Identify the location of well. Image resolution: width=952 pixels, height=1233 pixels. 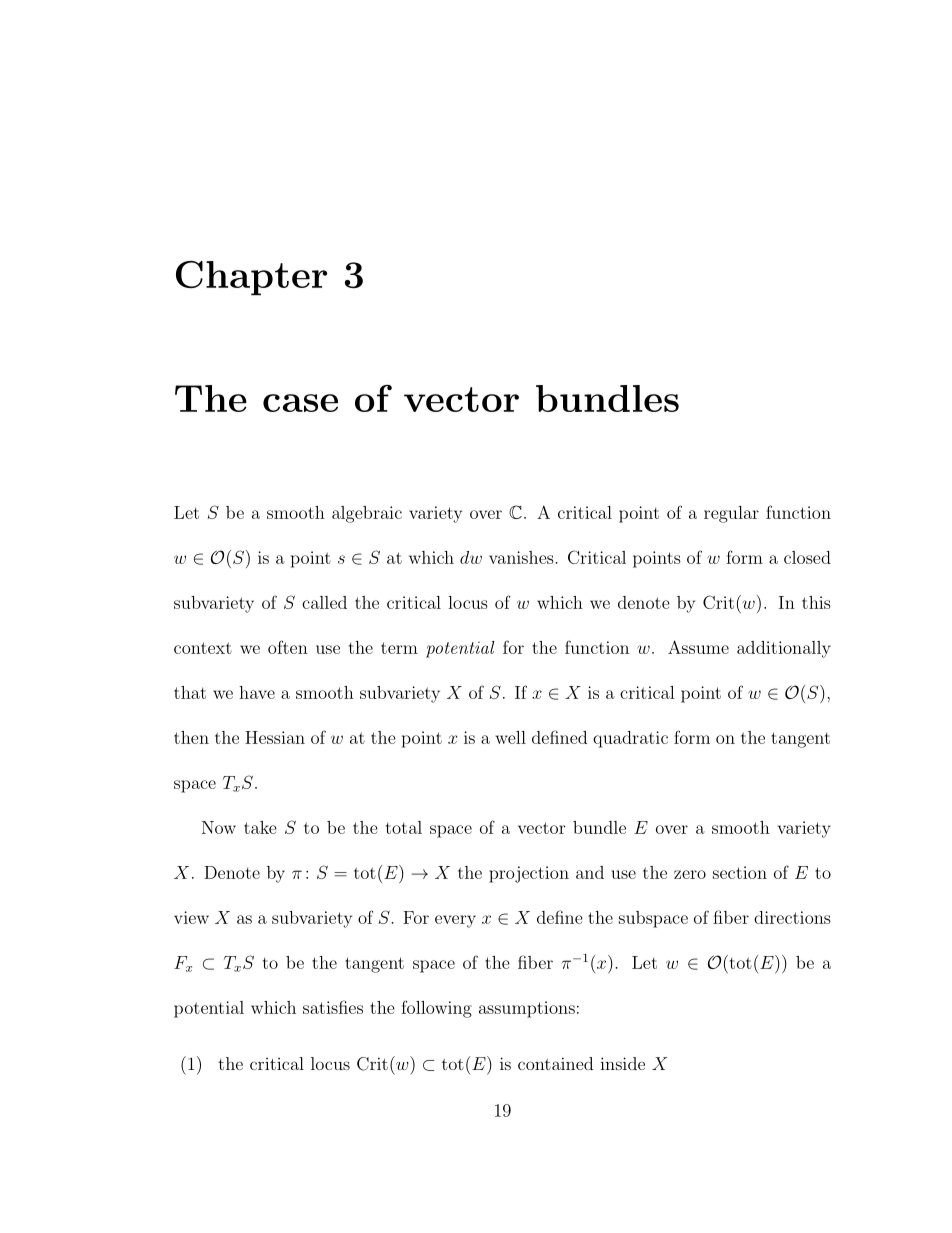
(510, 737).
